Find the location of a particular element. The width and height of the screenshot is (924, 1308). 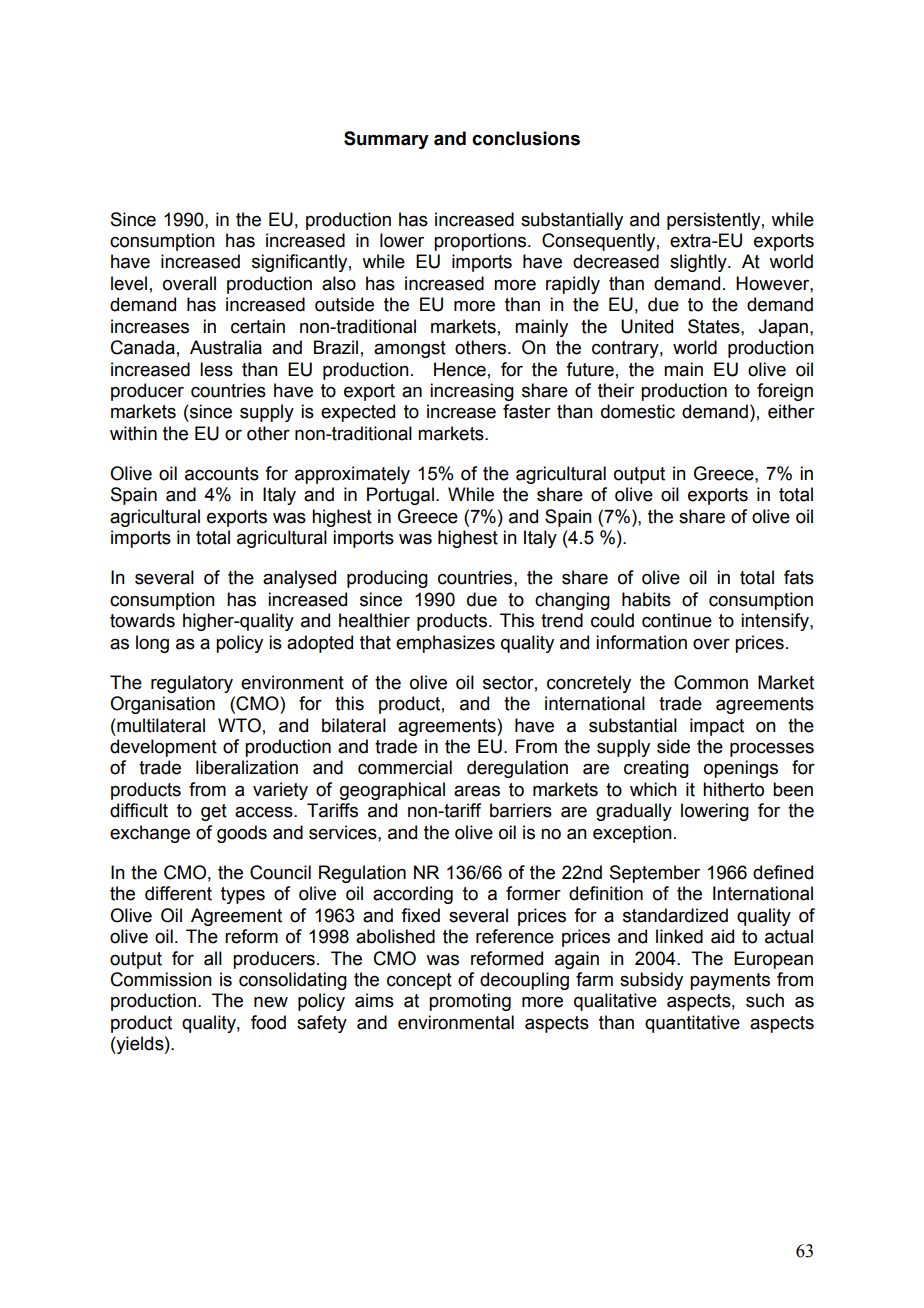

Commission is located at coordinates (161, 979).
